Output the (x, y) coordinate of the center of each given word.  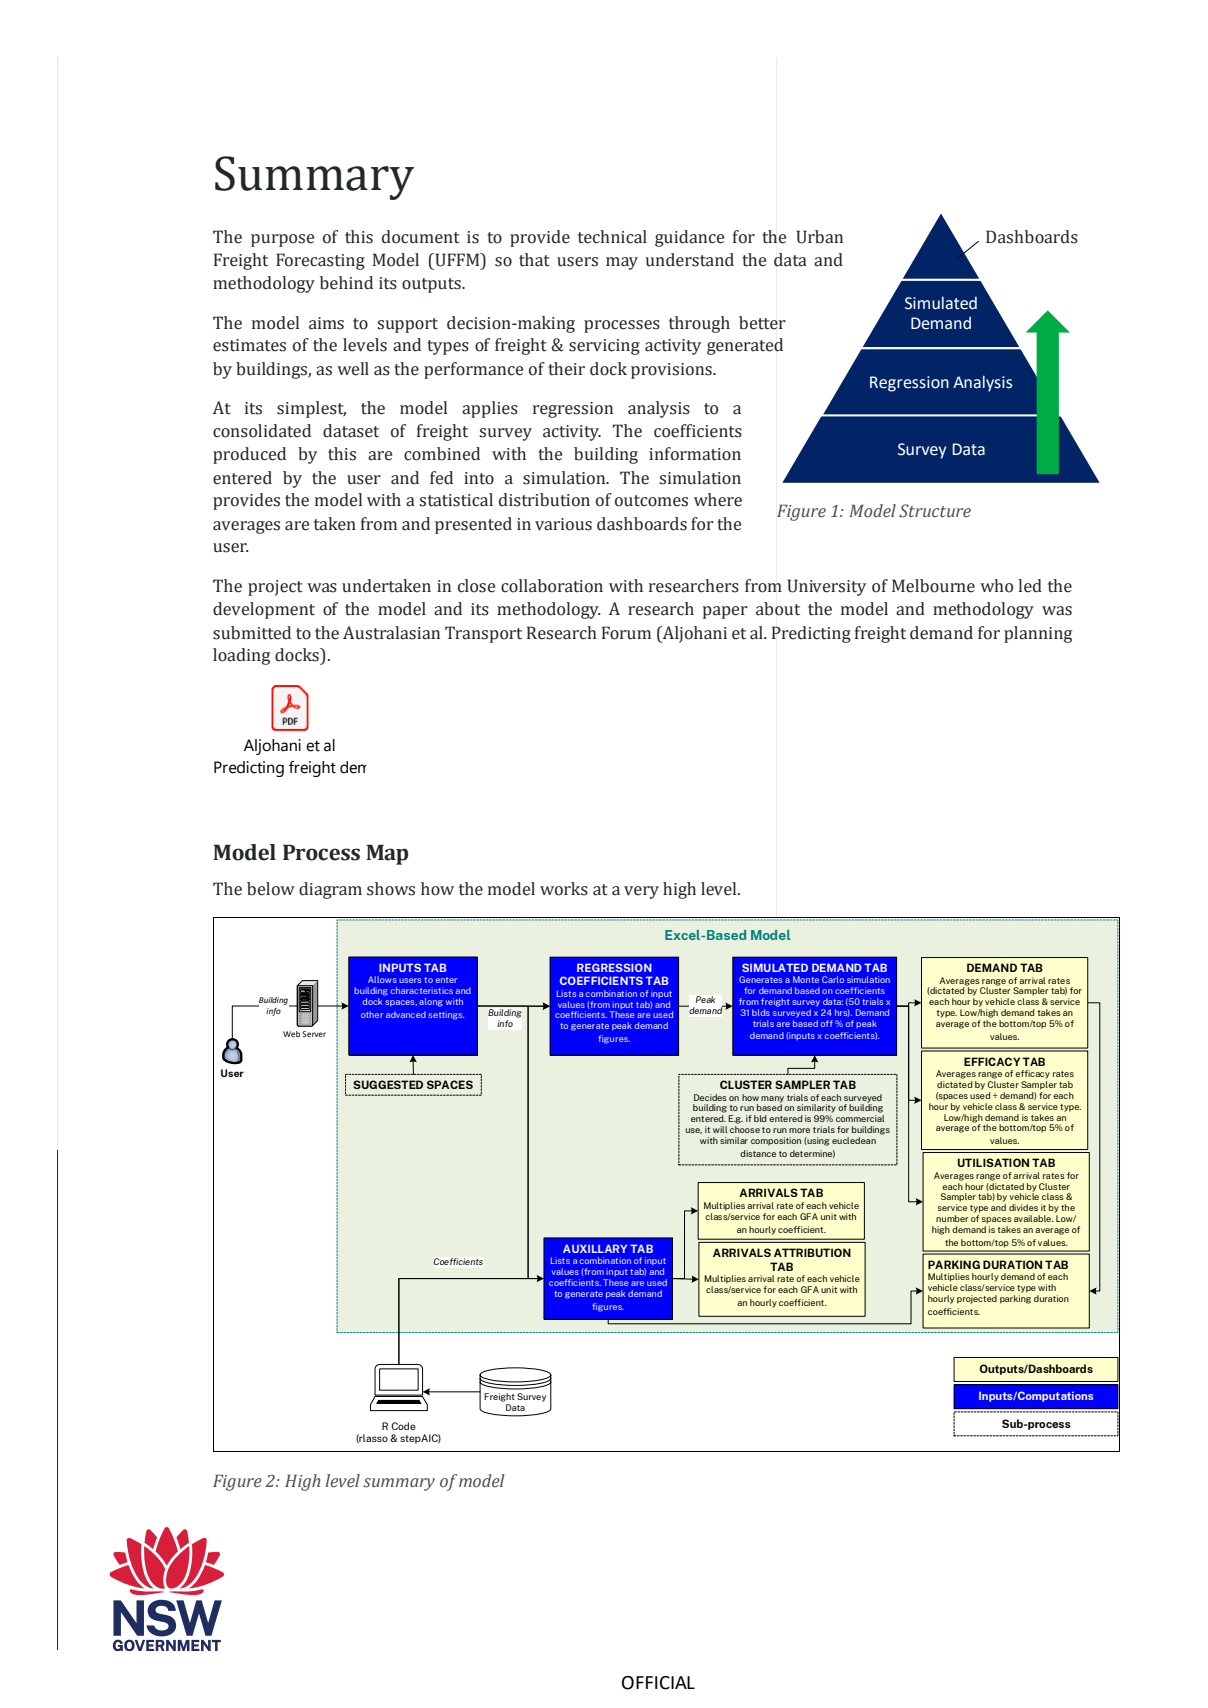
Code (403, 1426)
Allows (382, 979)
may (622, 263)
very (641, 892)
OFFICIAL (658, 1683)
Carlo (833, 979)
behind (346, 283)
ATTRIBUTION (812, 1252)
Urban (819, 237)
